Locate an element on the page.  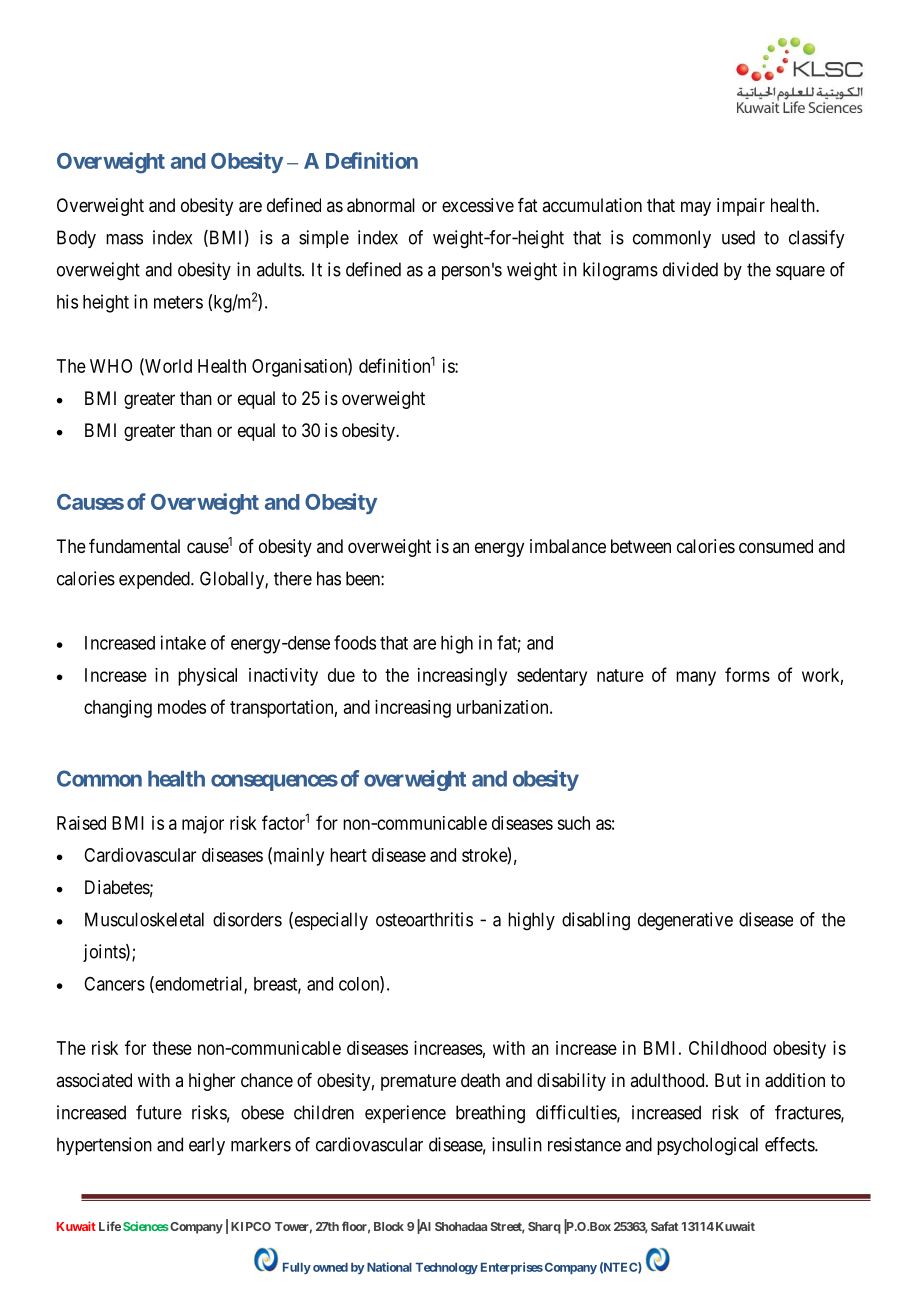
excessive is located at coordinates (478, 205).
